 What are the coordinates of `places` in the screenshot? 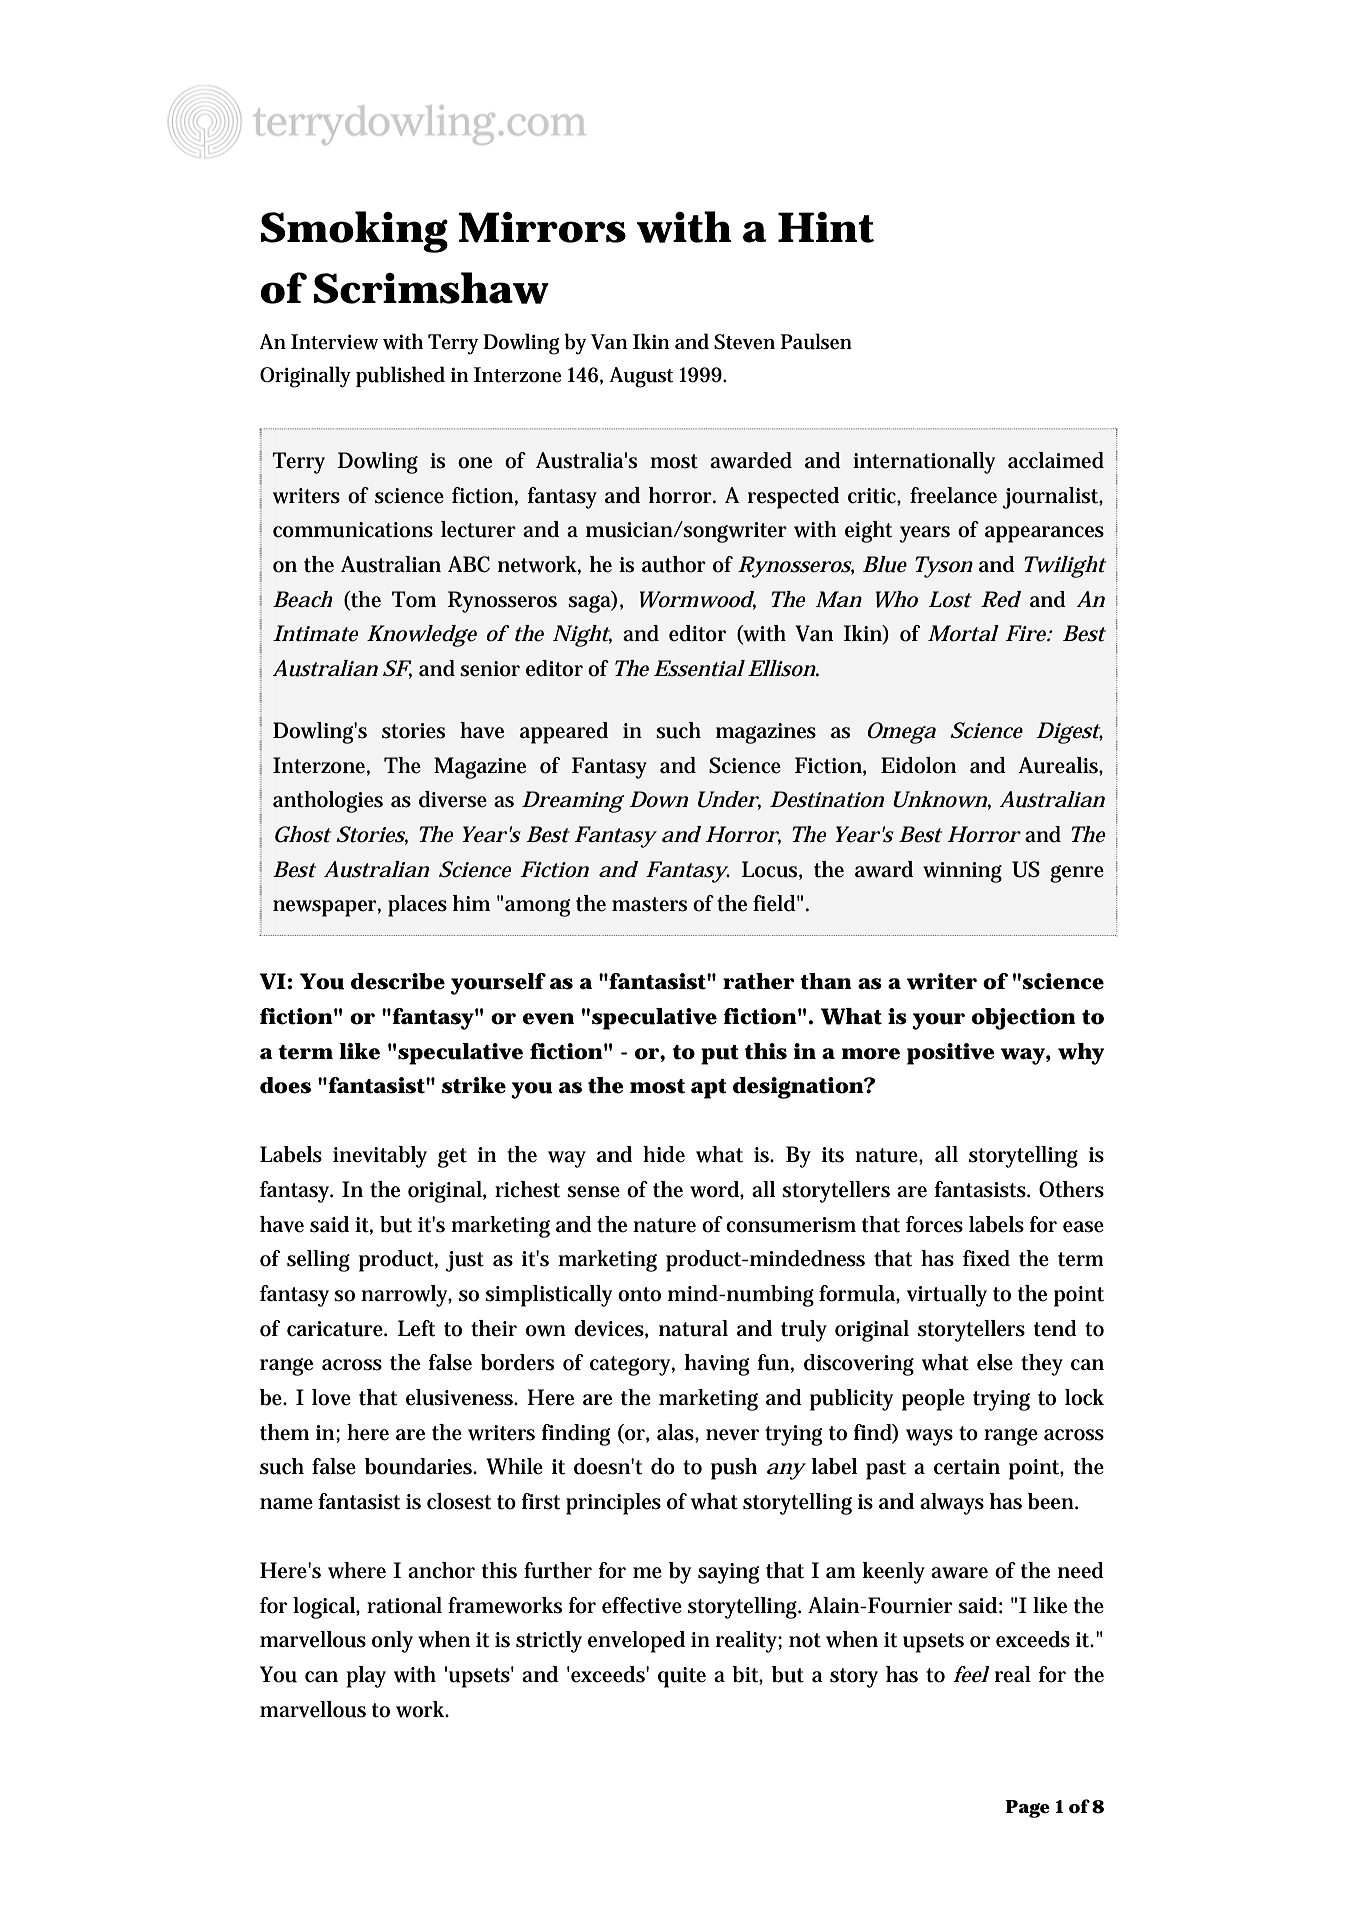 It's located at (417, 906).
